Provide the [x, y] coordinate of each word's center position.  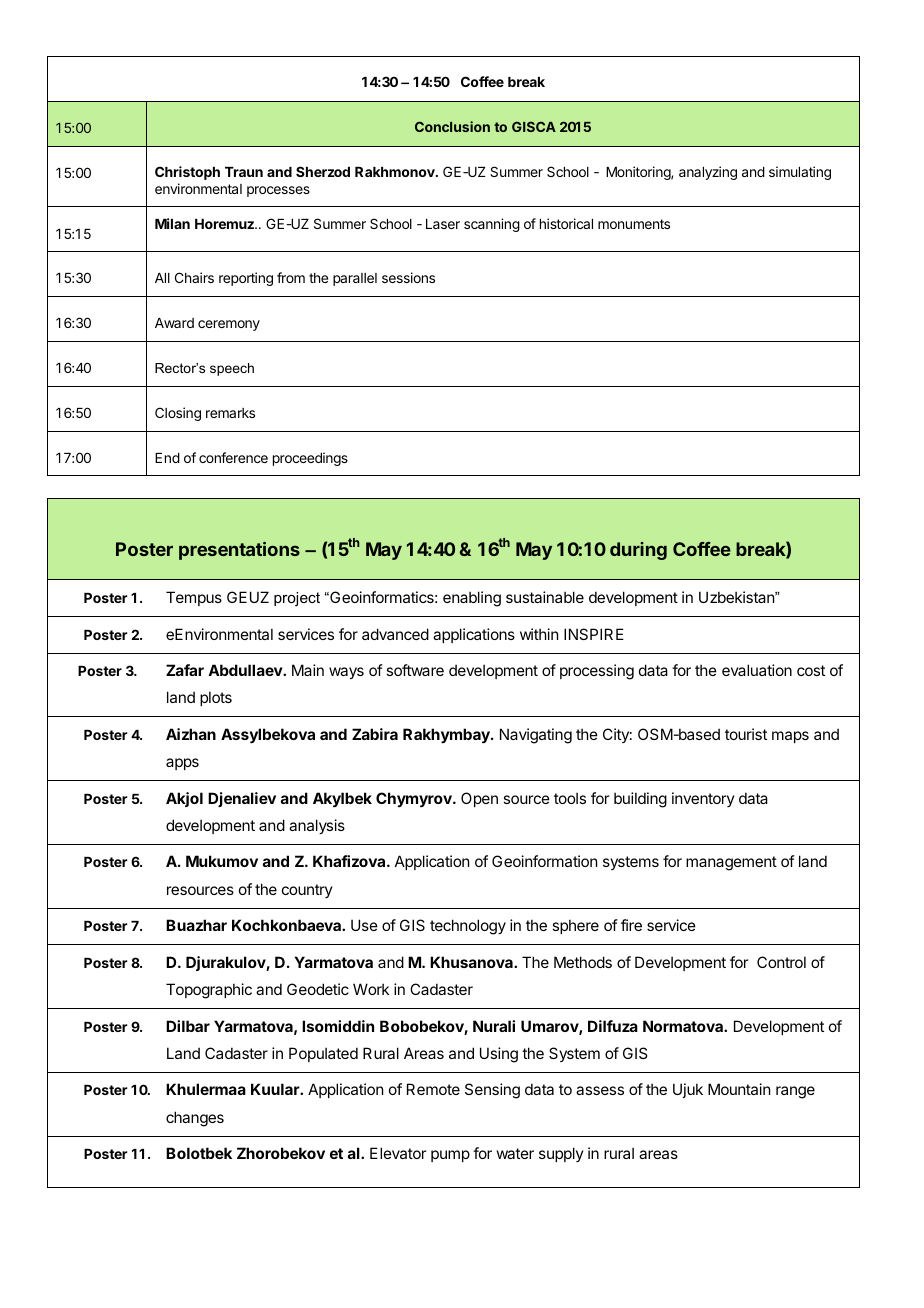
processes [278, 191]
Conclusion [452, 126]
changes [195, 1119]
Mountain [739, 1089]
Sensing [492, 1091]
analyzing [708, 173]
